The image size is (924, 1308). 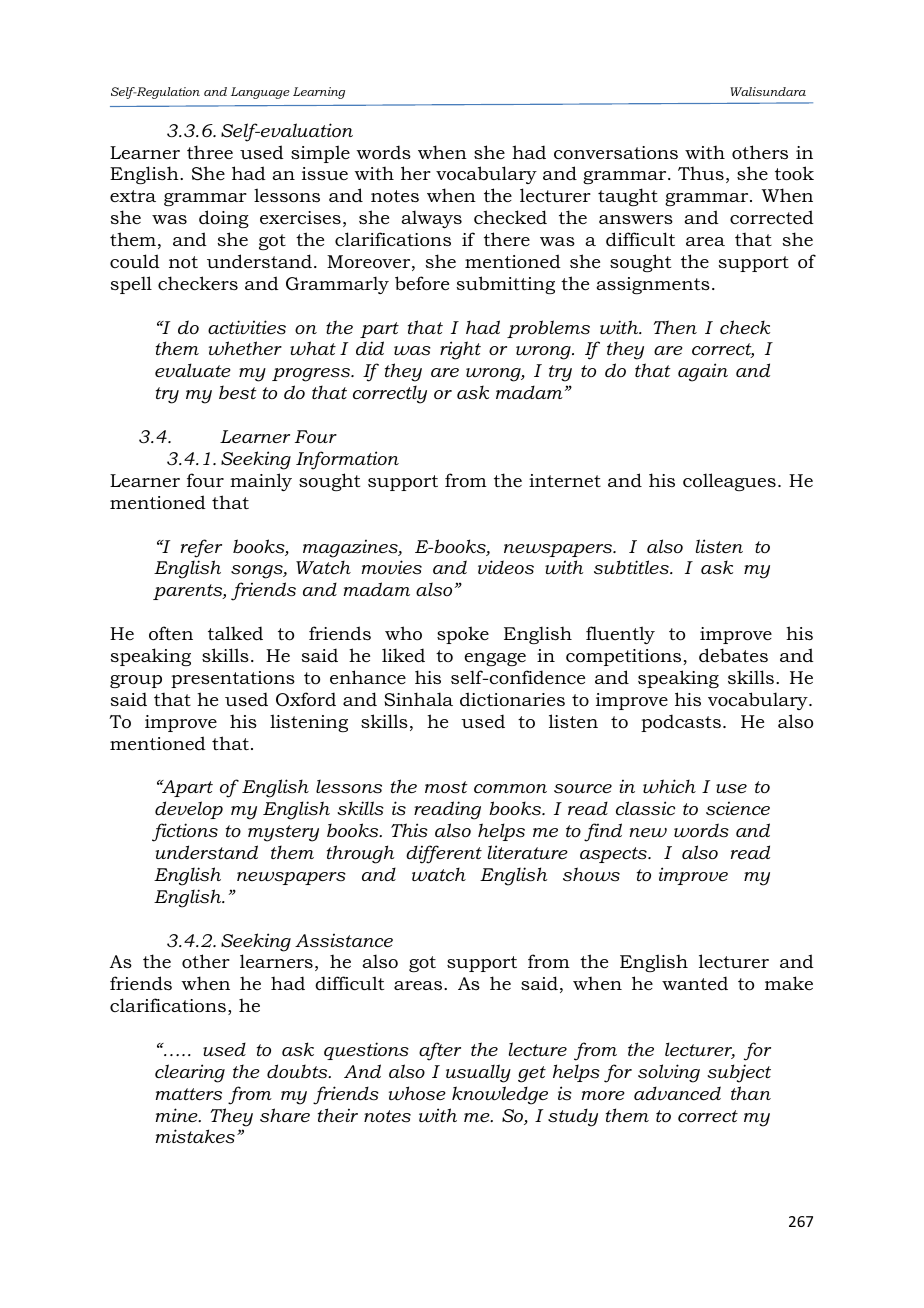 What do you see at coordinates (431, 219) in the document?
I see `always` at bounding box center [431, 219].
